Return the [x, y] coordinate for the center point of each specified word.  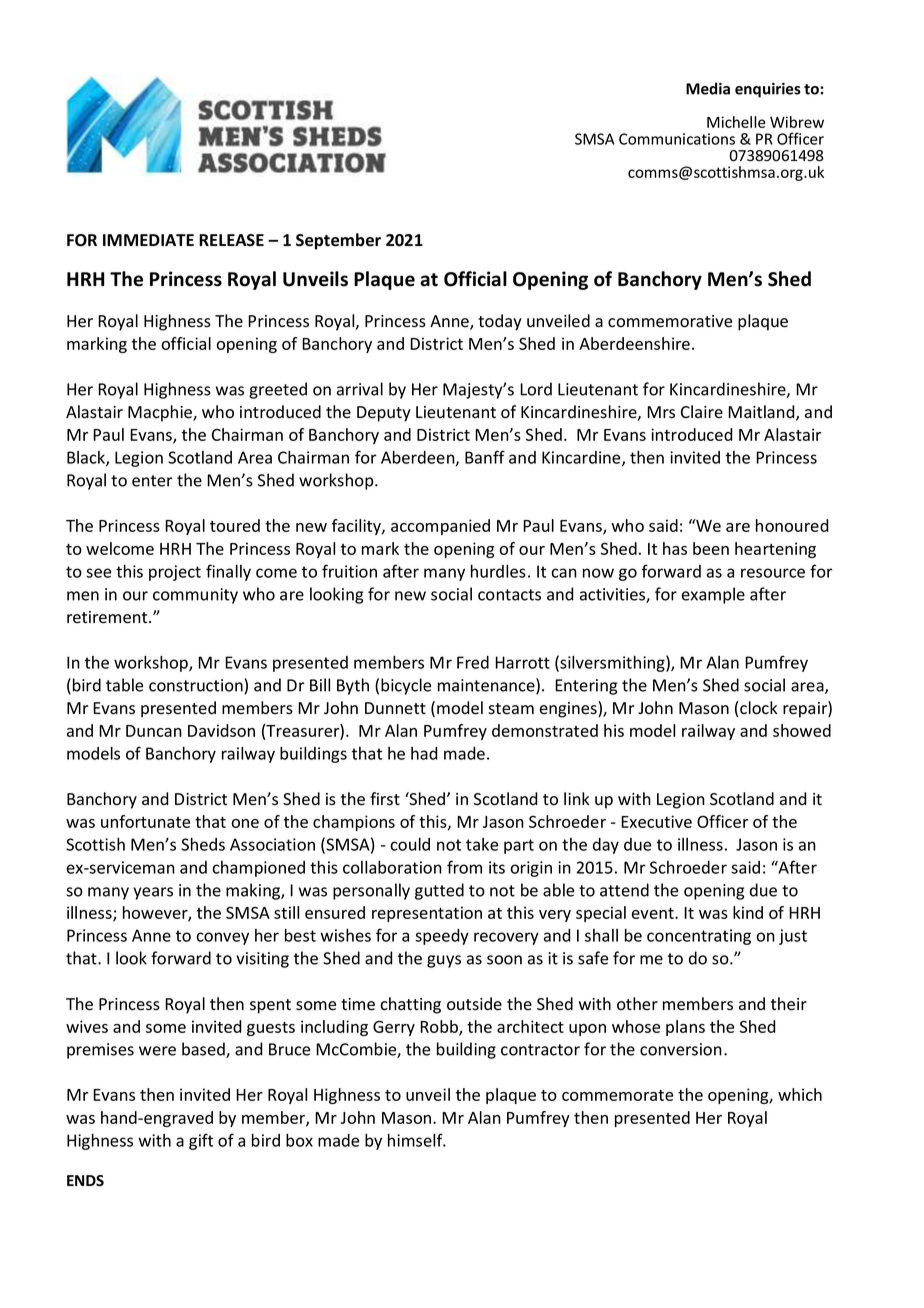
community [195, 596]
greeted [278, 390]
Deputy [384, 414]
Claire [702, 412]
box [299, 1140]
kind [748, 912]
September [338, 241]
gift [201, 1141]
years [153, 893]
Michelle [736, 122]
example [713, 595]
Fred [473, 662]
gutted [439, 891]
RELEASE [231, 240]
